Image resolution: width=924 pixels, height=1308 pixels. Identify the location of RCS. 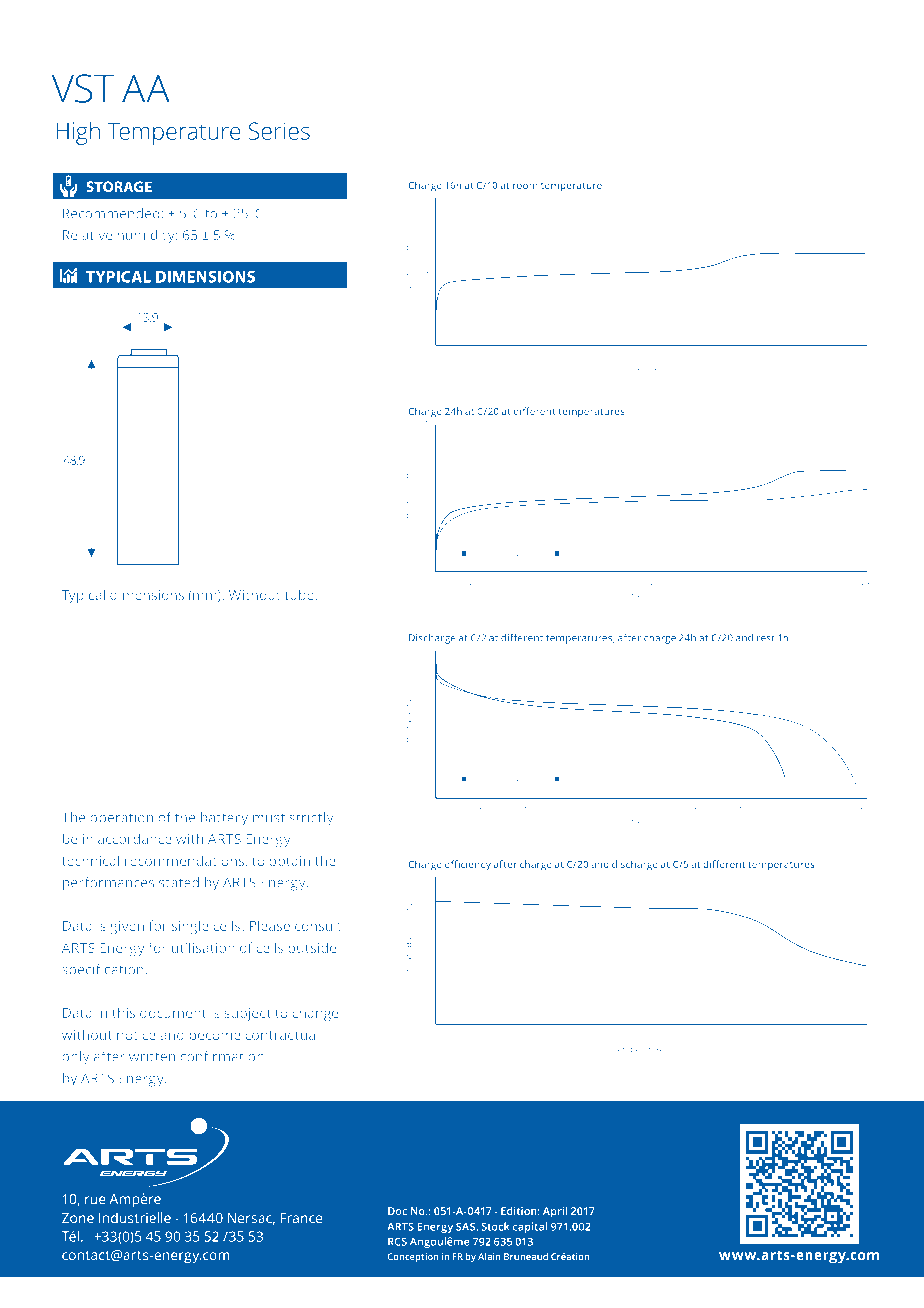
(397, 1241).
